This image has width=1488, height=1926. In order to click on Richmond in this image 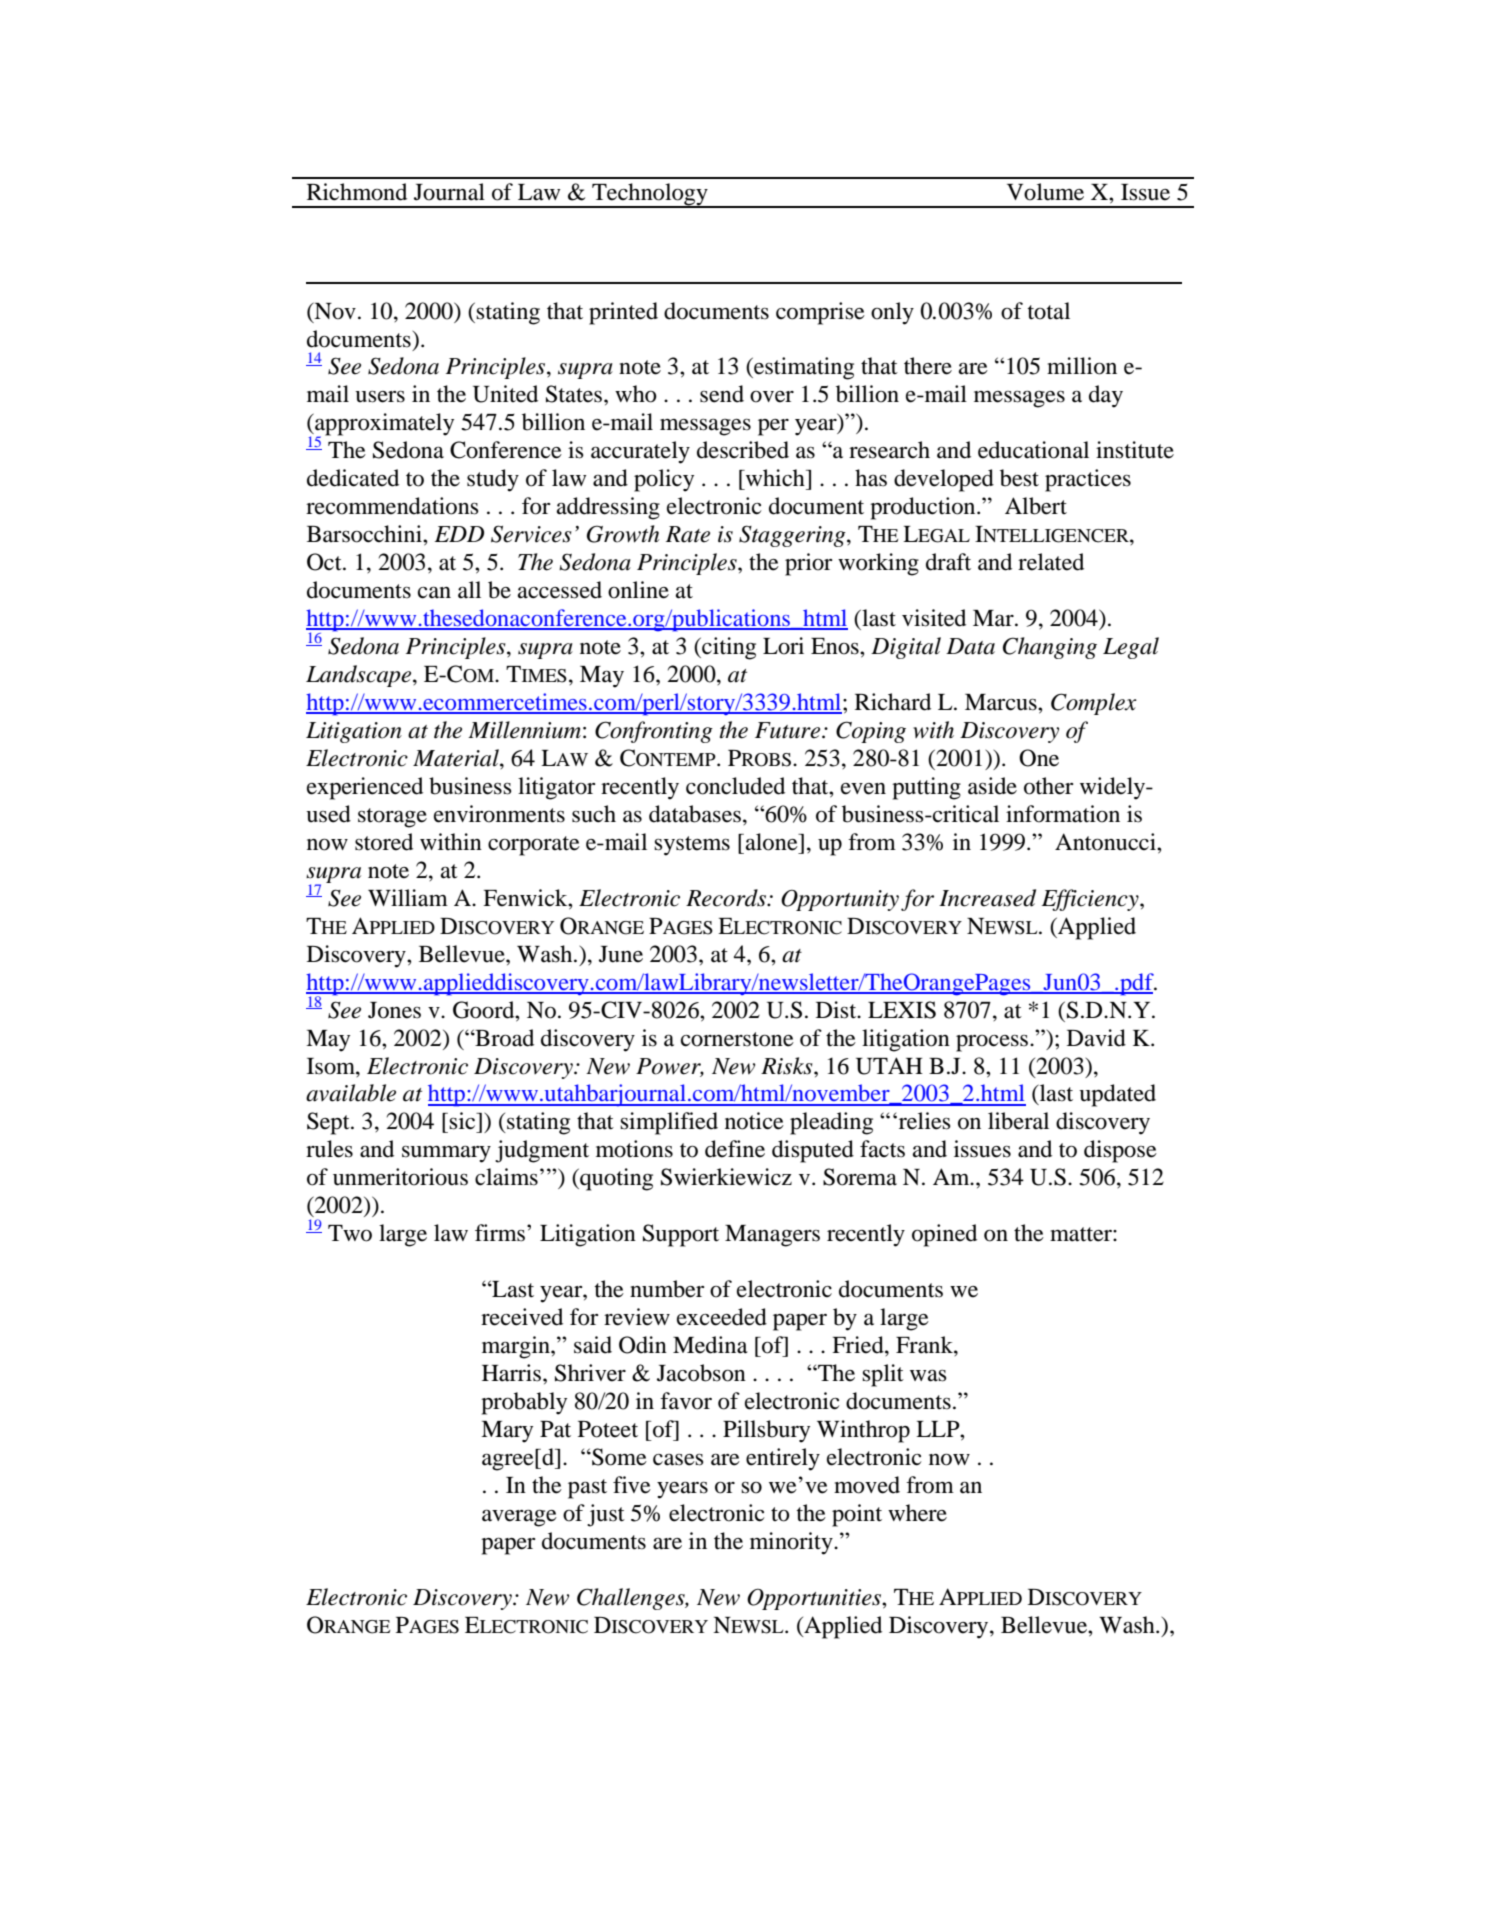, I will do `click(357, 192)`.
